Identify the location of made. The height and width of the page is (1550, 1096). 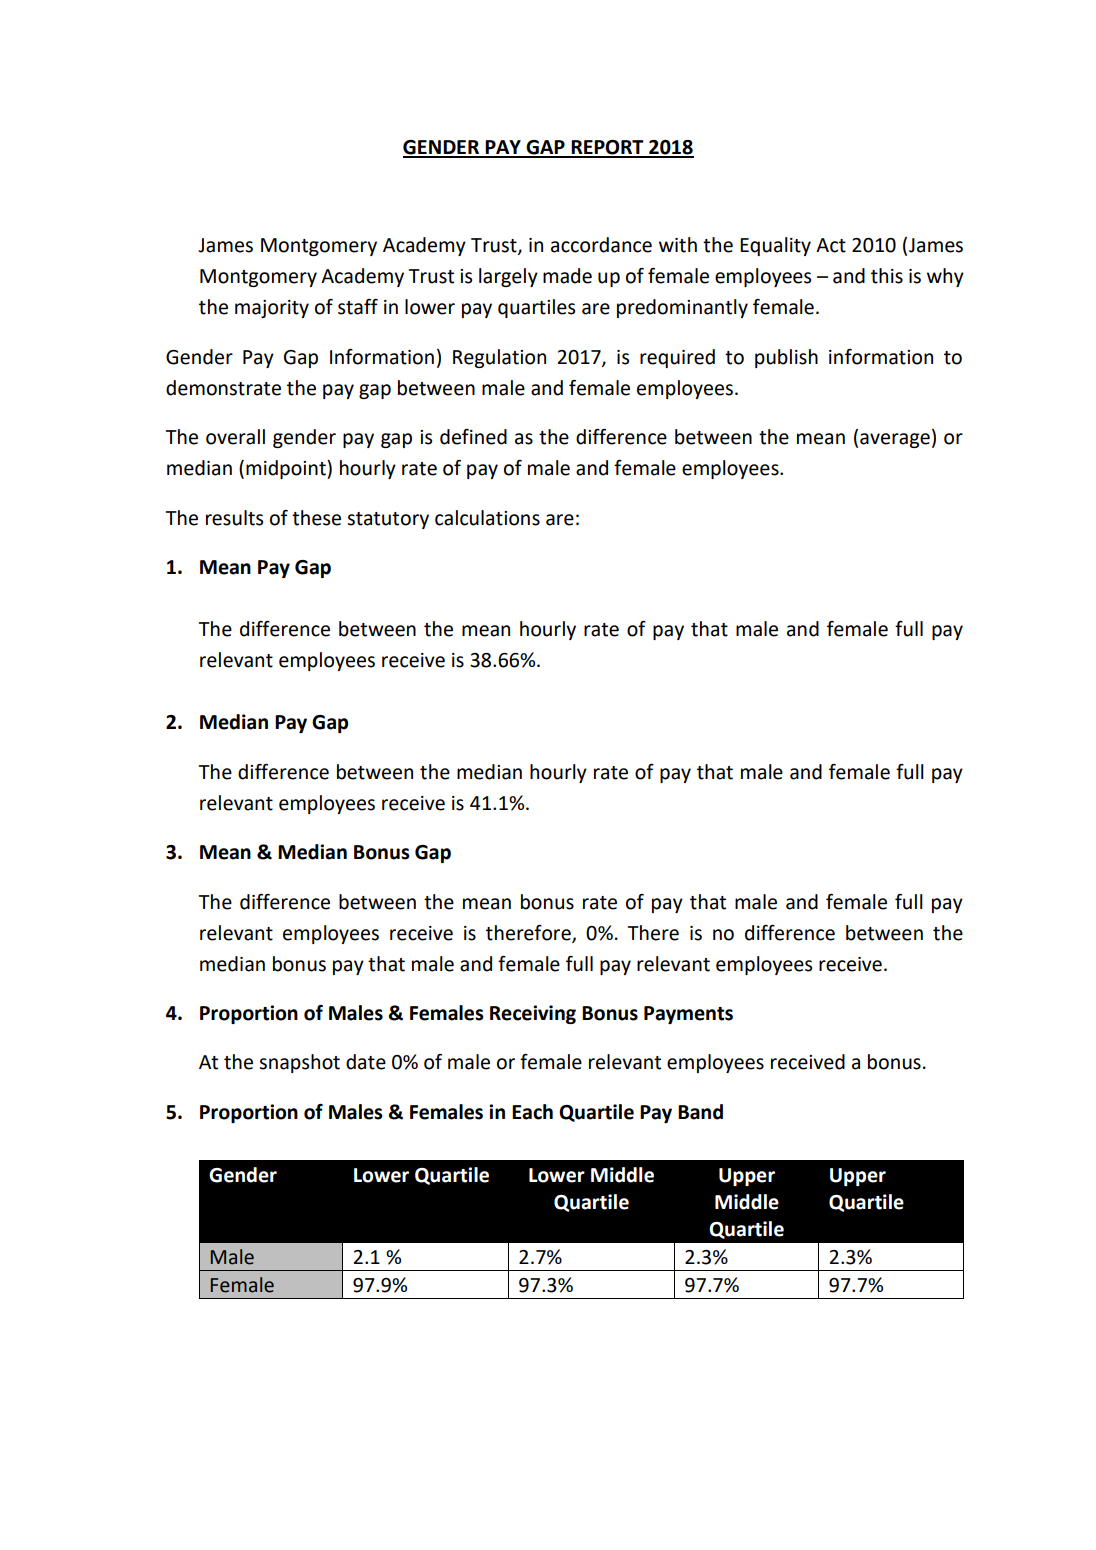
(567, 276).
